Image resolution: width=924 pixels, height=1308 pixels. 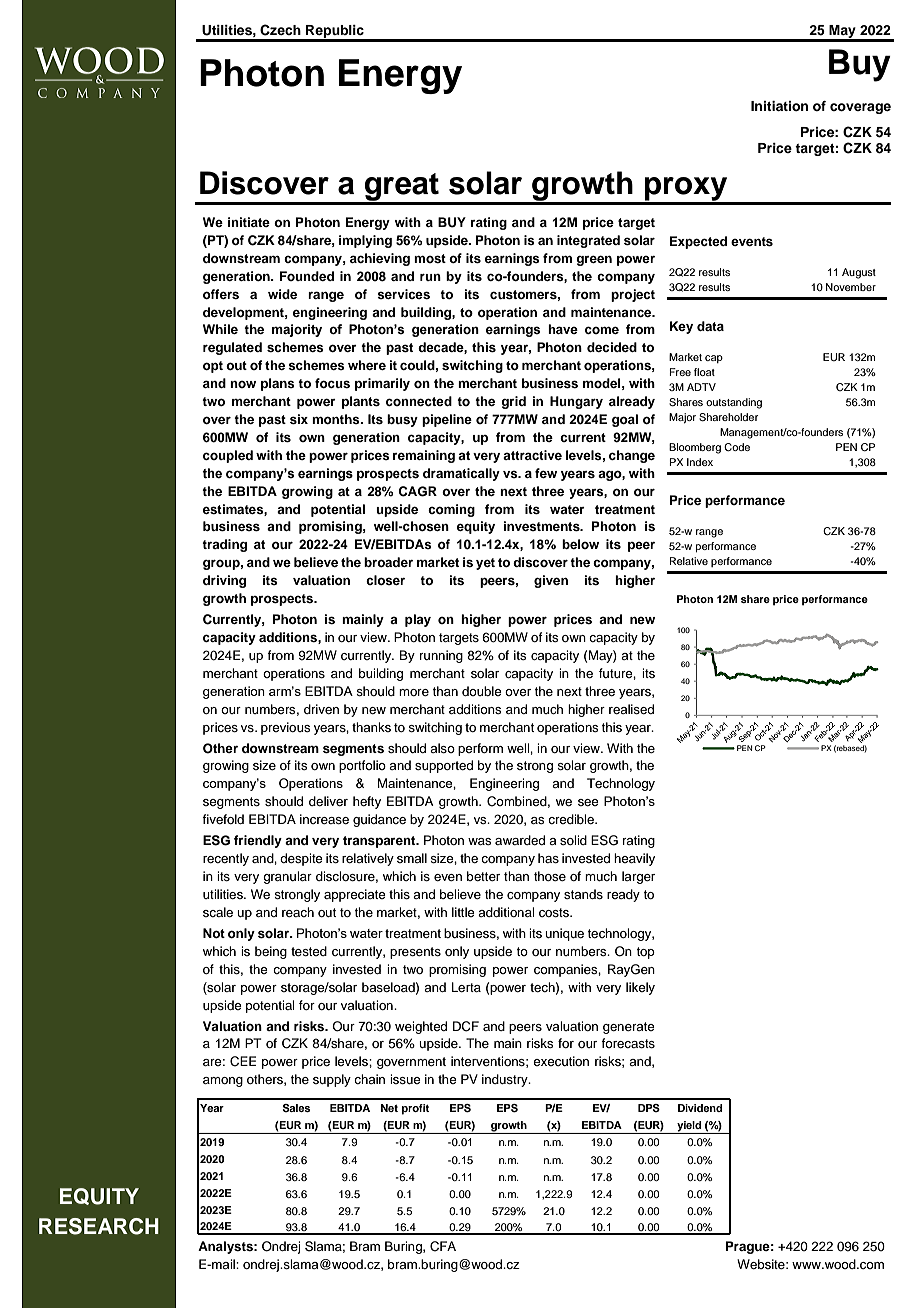 I want to click on was, so click(x=480, y=841).
